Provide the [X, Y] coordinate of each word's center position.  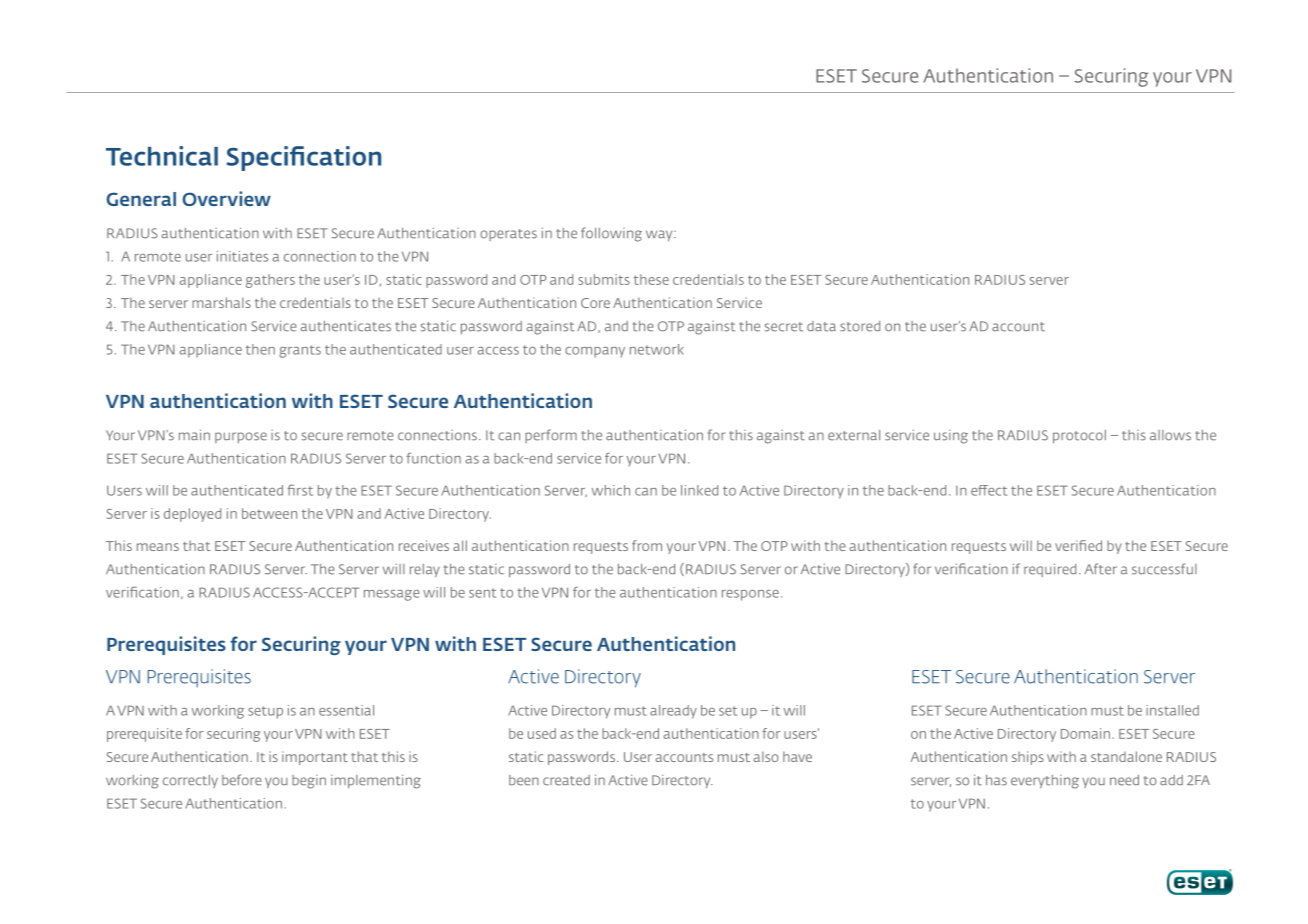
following [611, 234]
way [660, 235]
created [566, 780]
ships [1028, 758]
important [315, 758]
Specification [303, 158]
